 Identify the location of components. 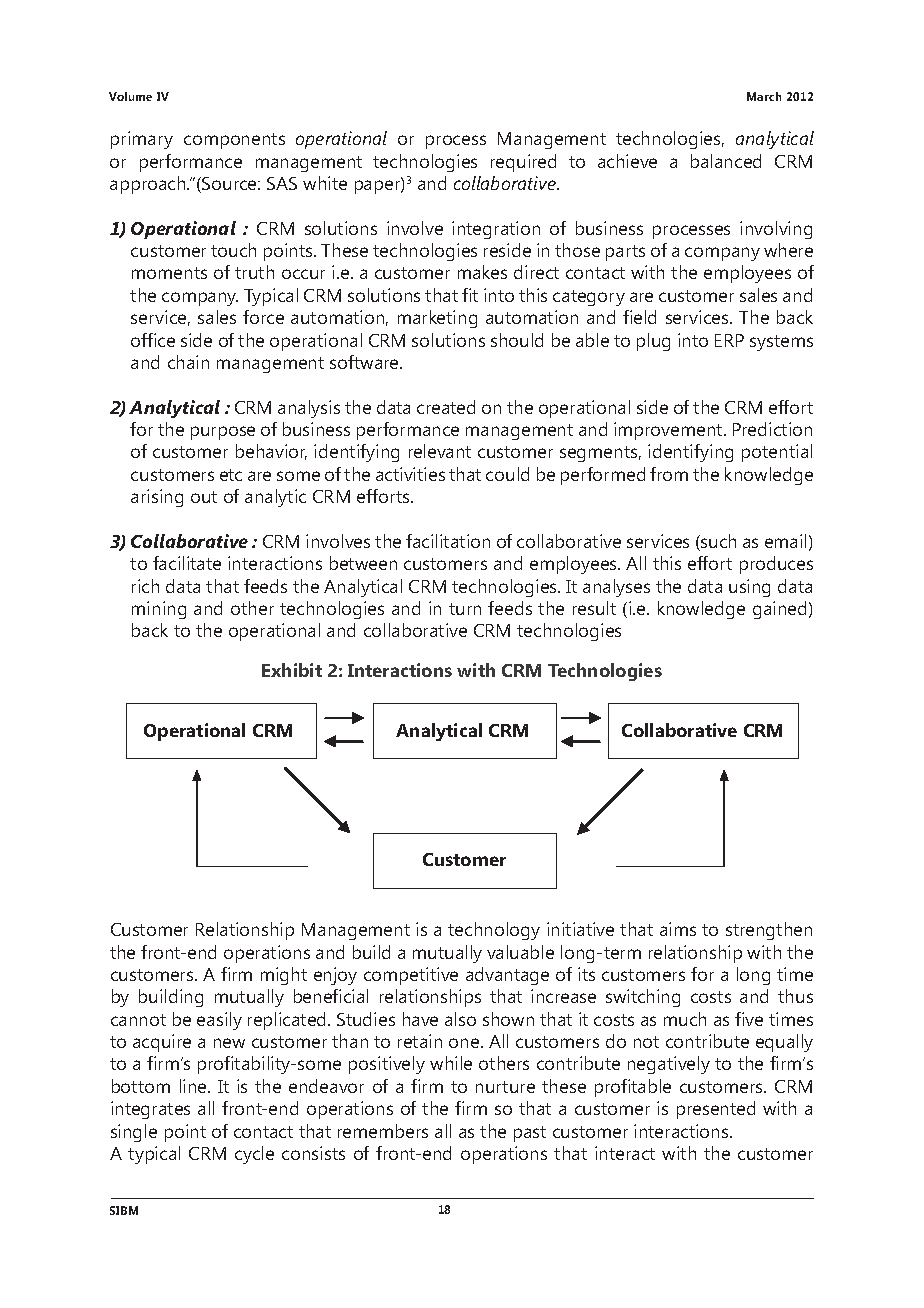
(234, 141).
